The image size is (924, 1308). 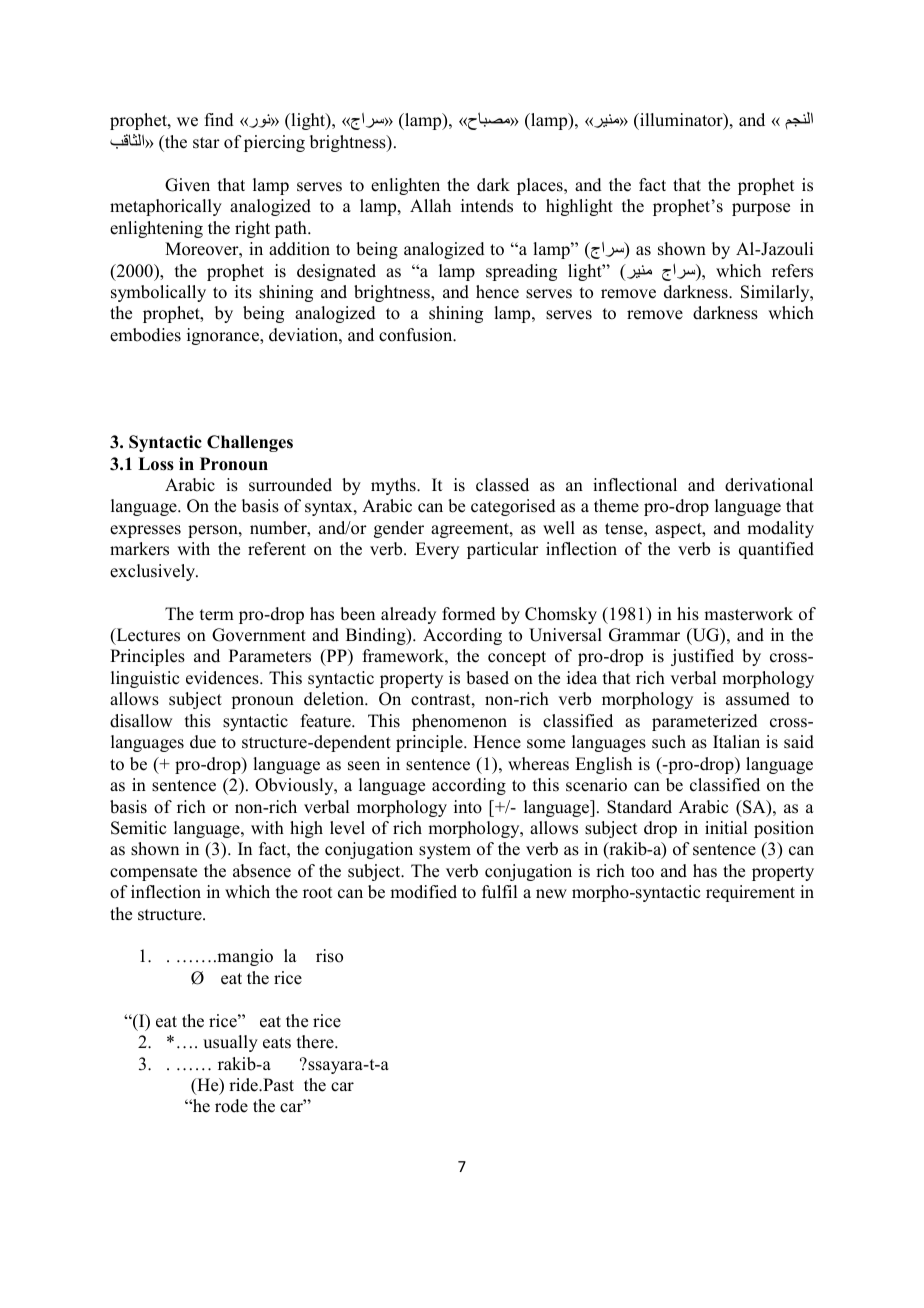 What do you see at coordinates (761, 209) in the image?
I see `purpose` at bounding box center [761, 209].
